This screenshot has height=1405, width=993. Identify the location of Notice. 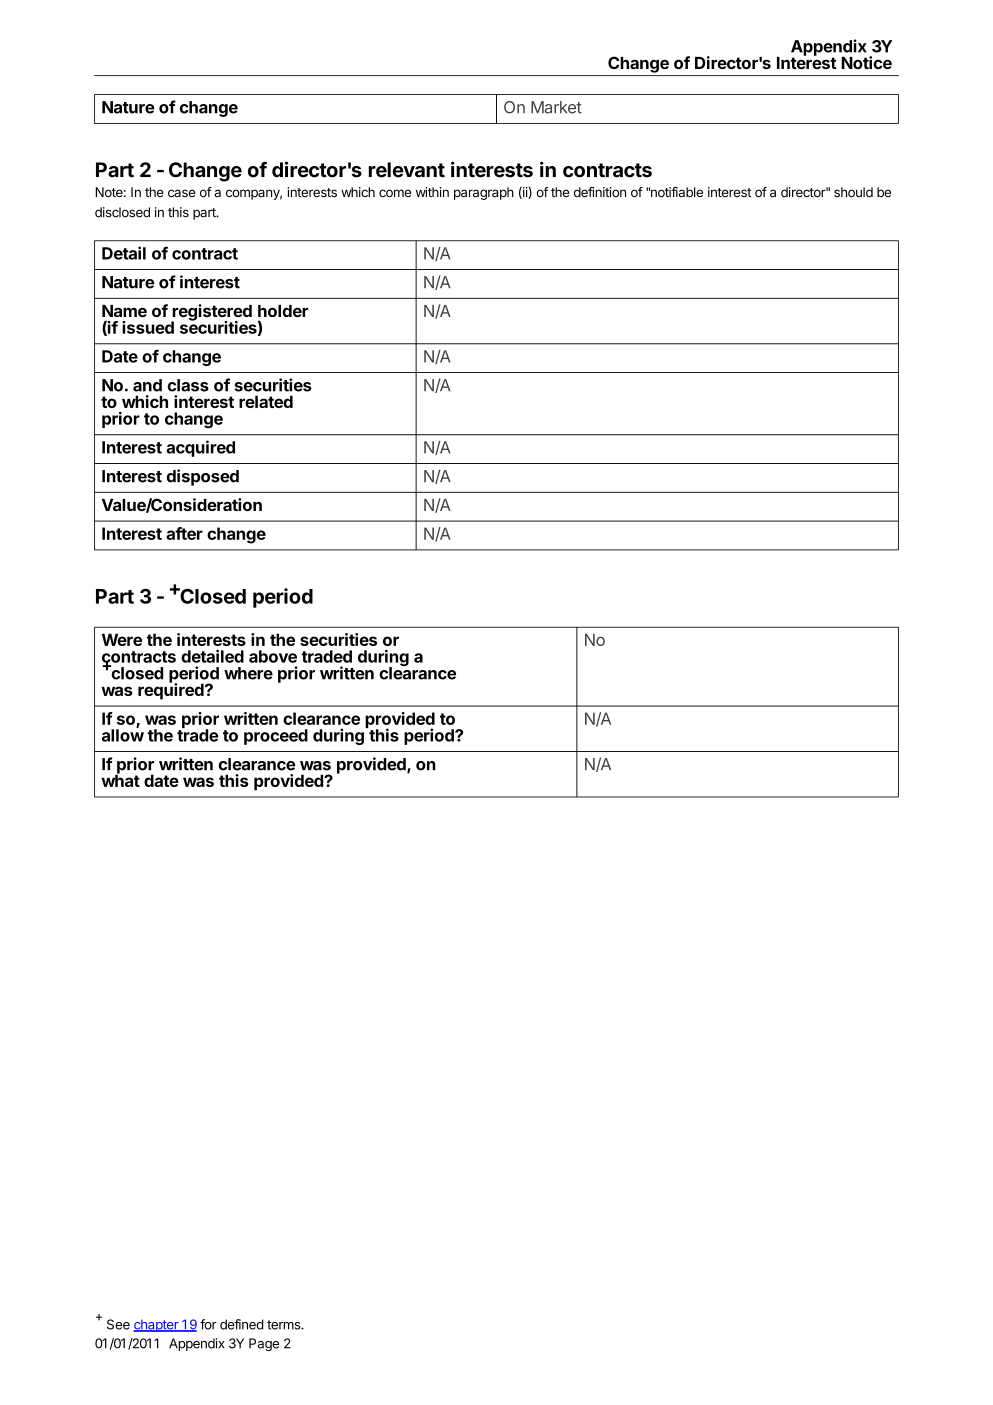
(866, 62).
